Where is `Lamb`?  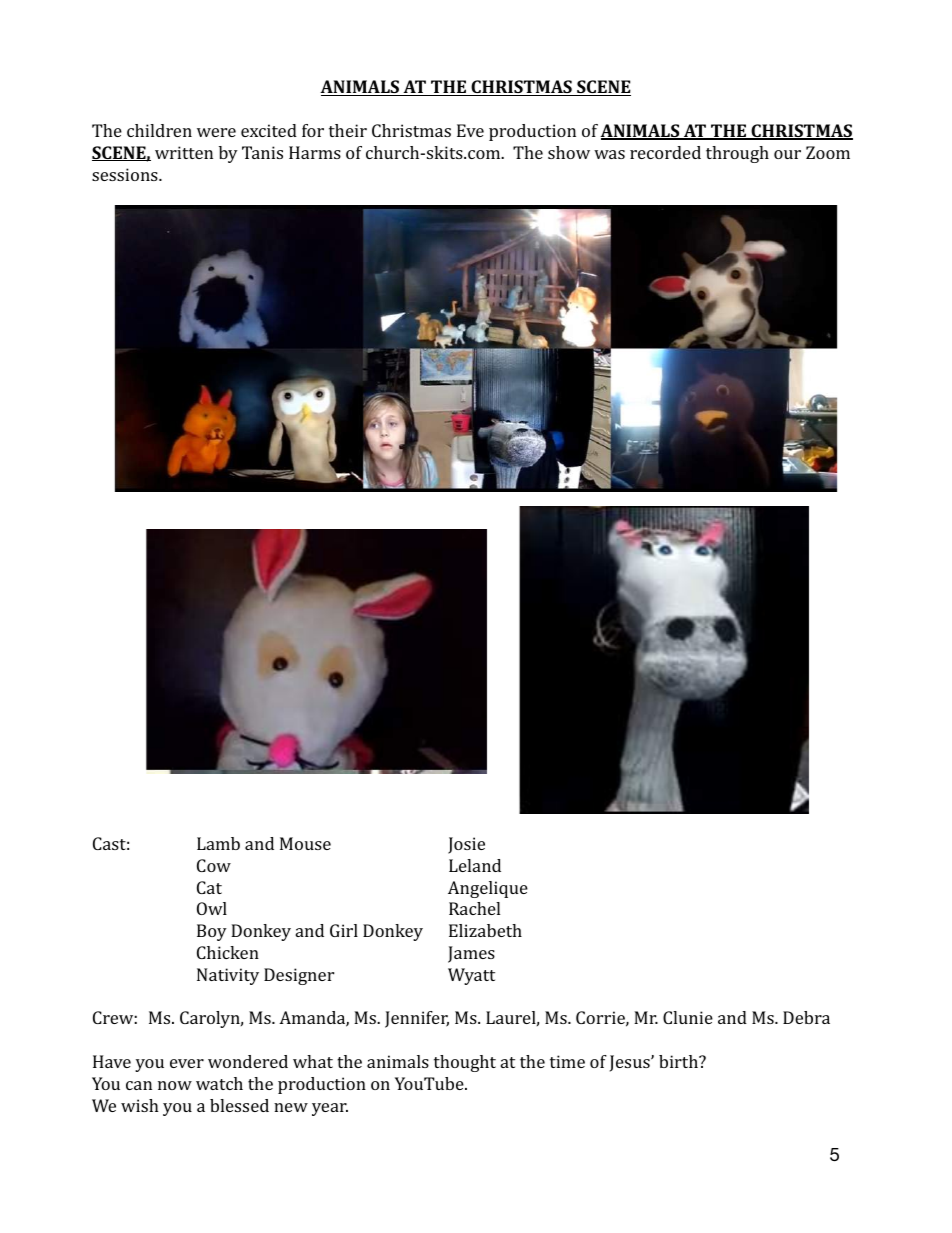 Lamb is located at coordinates (218, 843).
